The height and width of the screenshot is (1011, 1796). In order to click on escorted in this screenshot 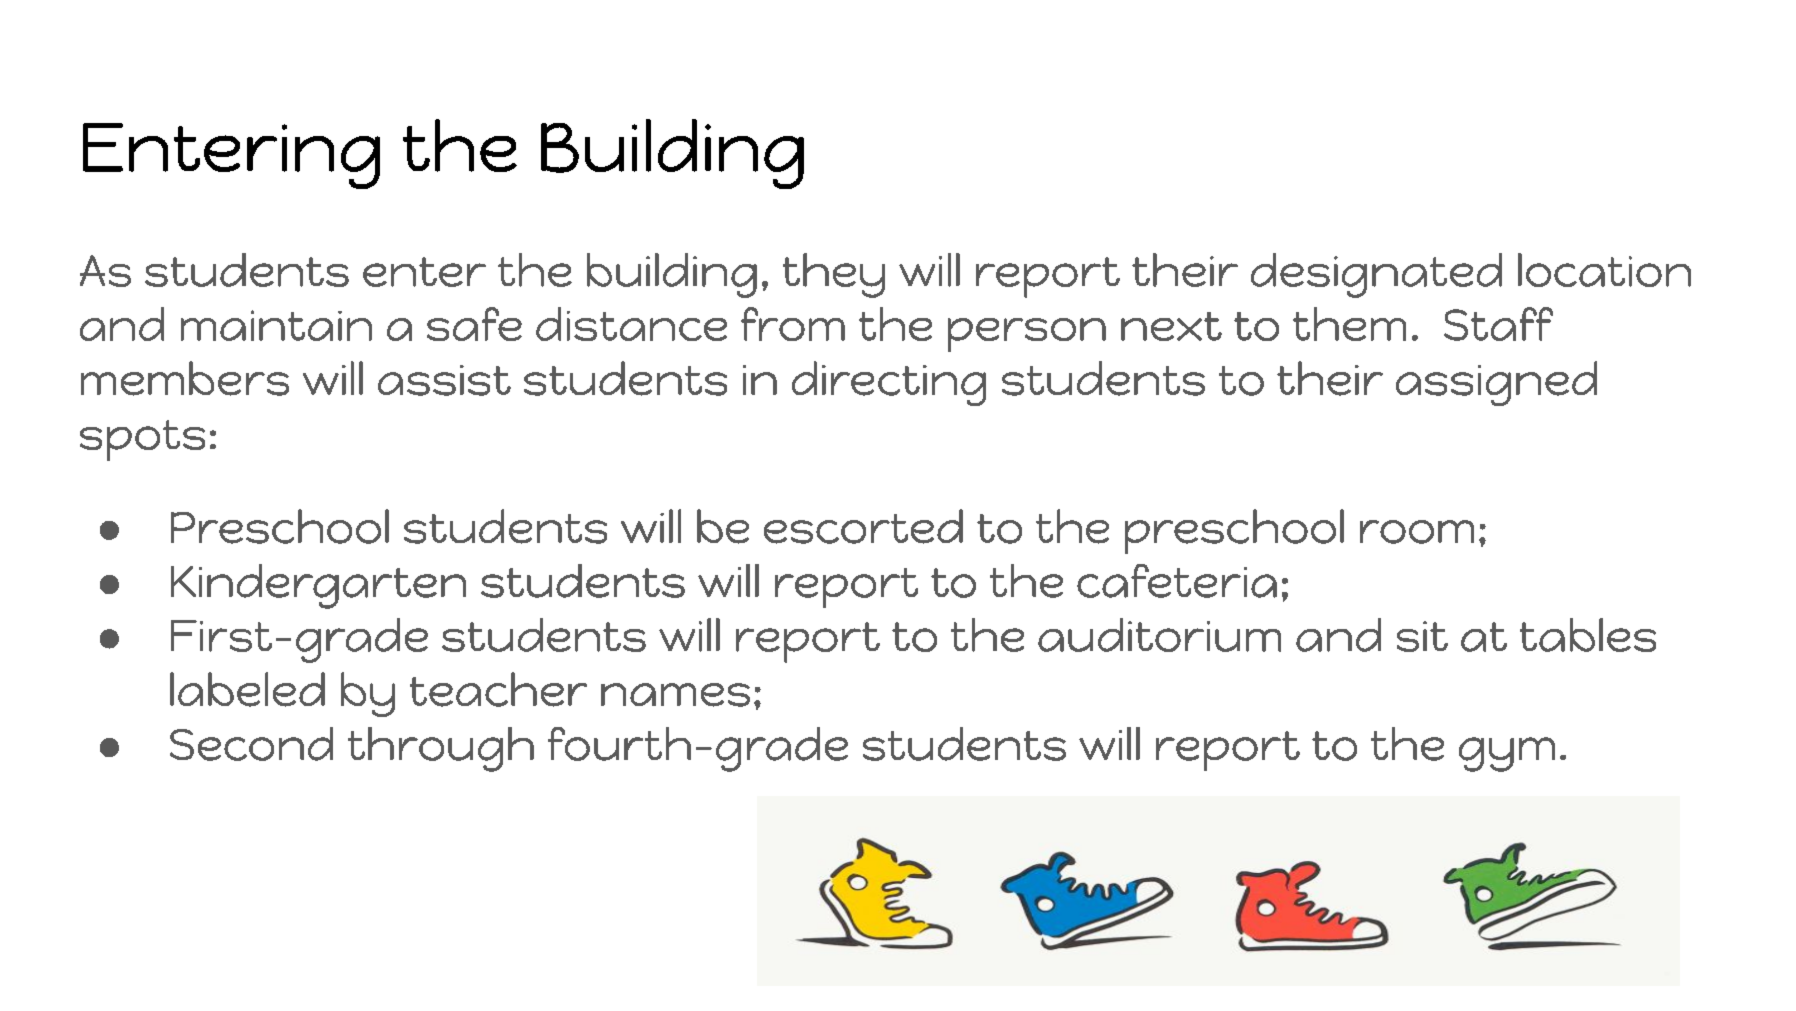, I will do `click(863, 526)`.
